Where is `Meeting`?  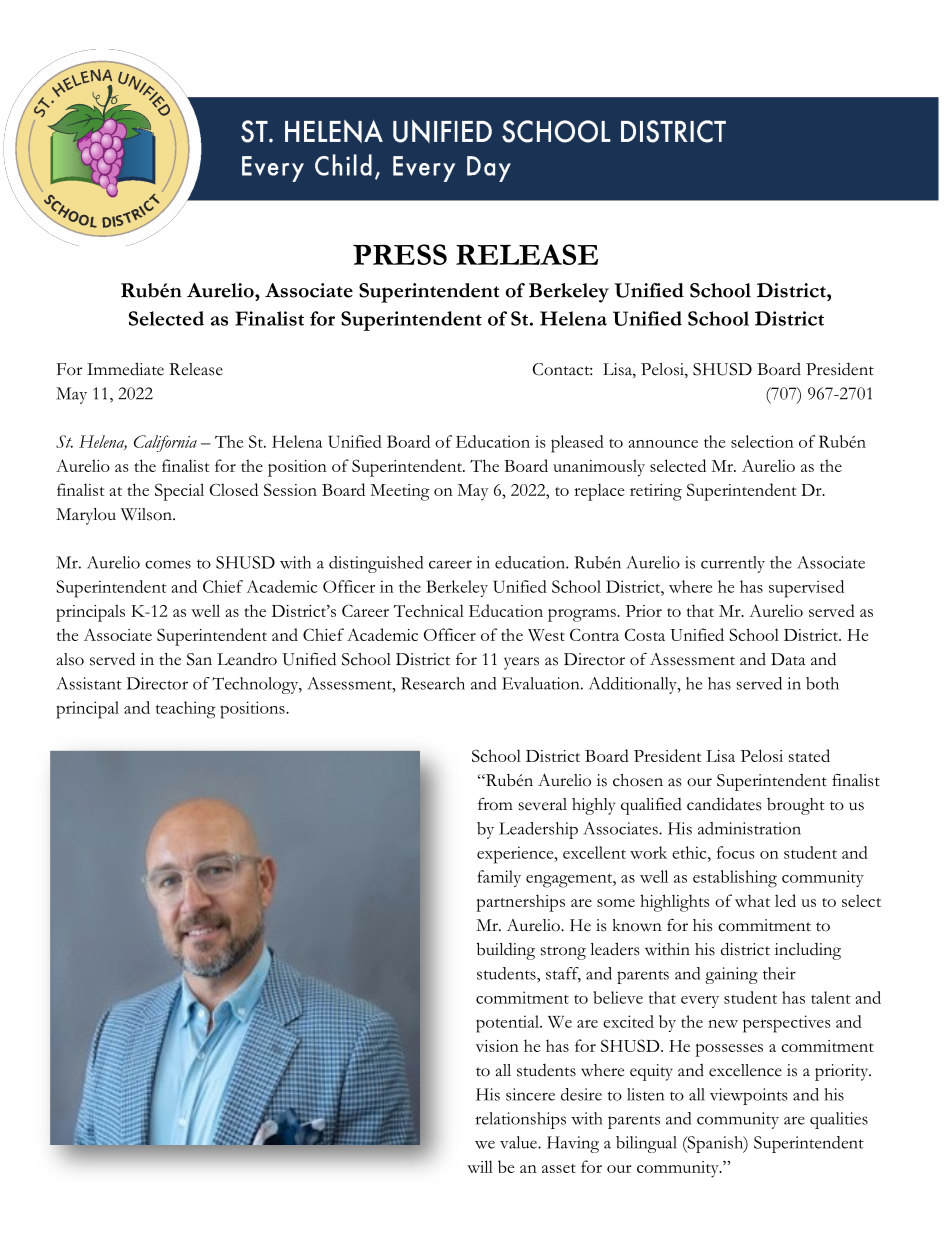
Meeting is located at coordinates (400, 492).
